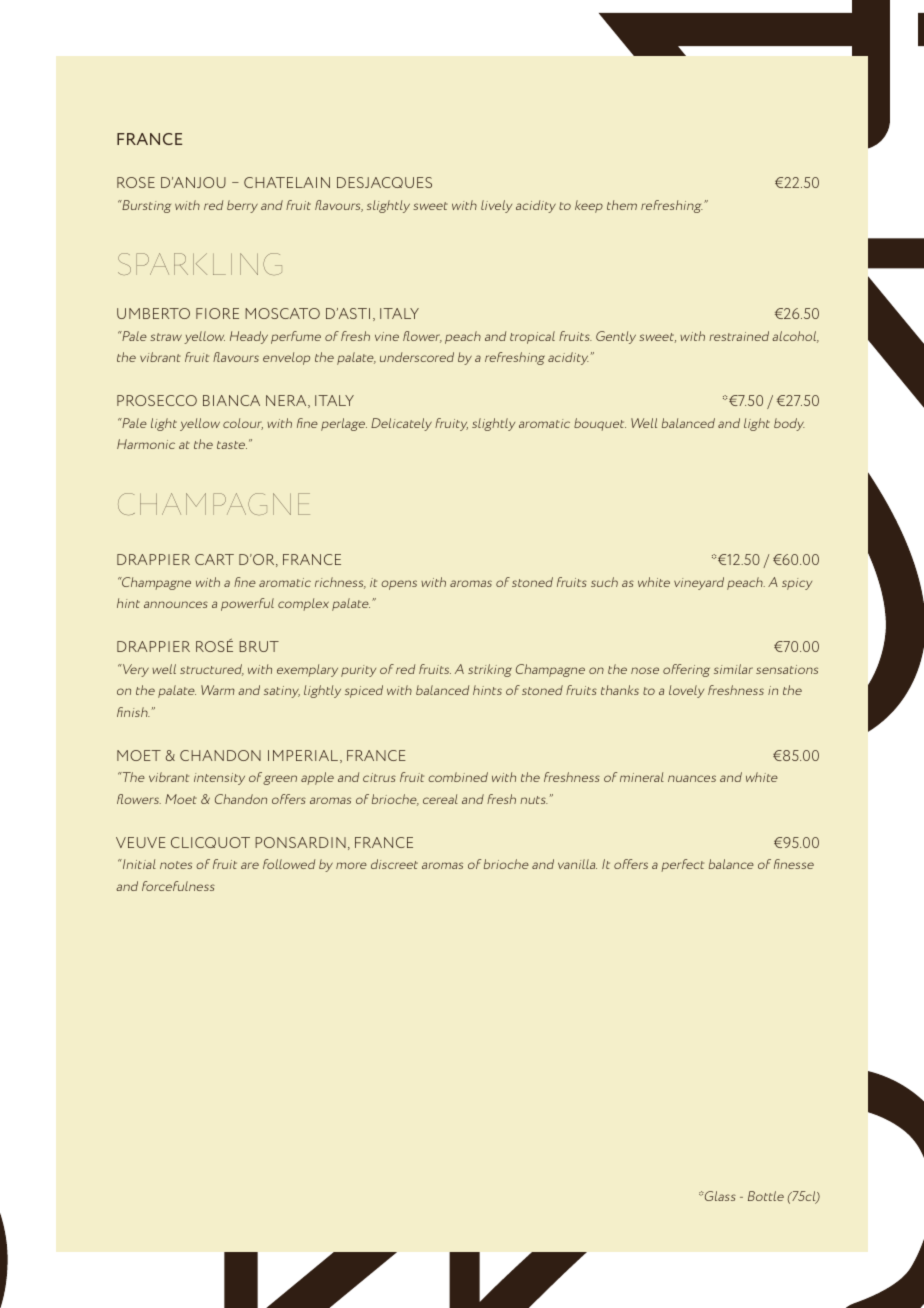 Image resolution: width=924 pixels, height=1308 pixels. I want to click on SPARKLING, so click(200, 264).
